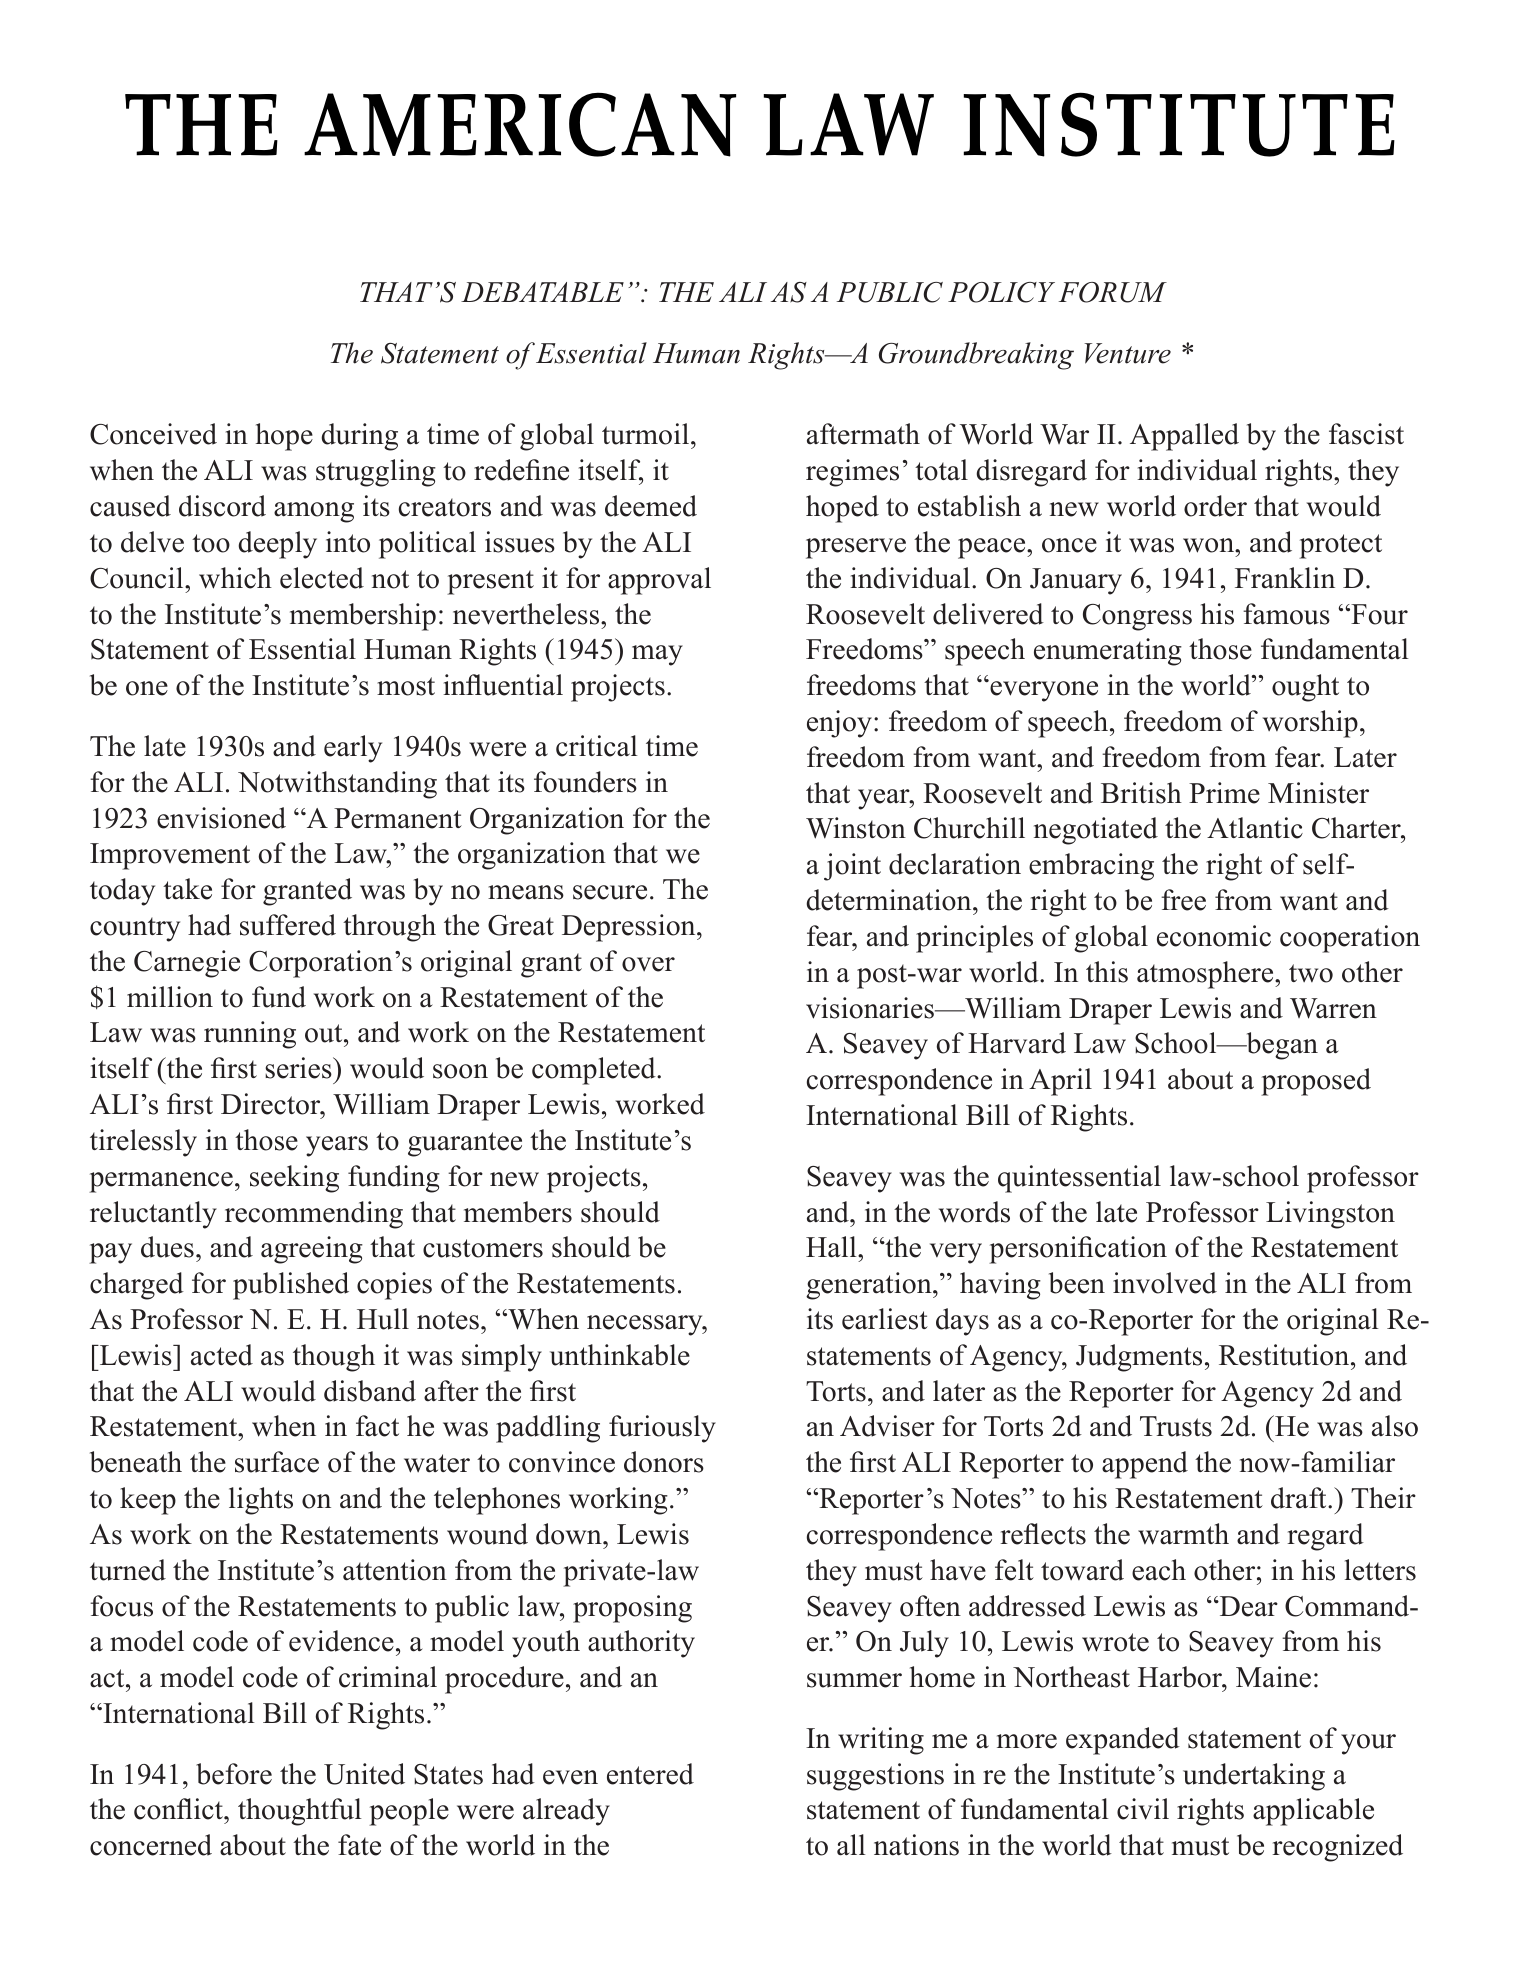 This image has width=1522, height=1970. What do you see at coordinates (832, 1247) in the image?
I see `Hall` at bounding box center [832, 1247].
